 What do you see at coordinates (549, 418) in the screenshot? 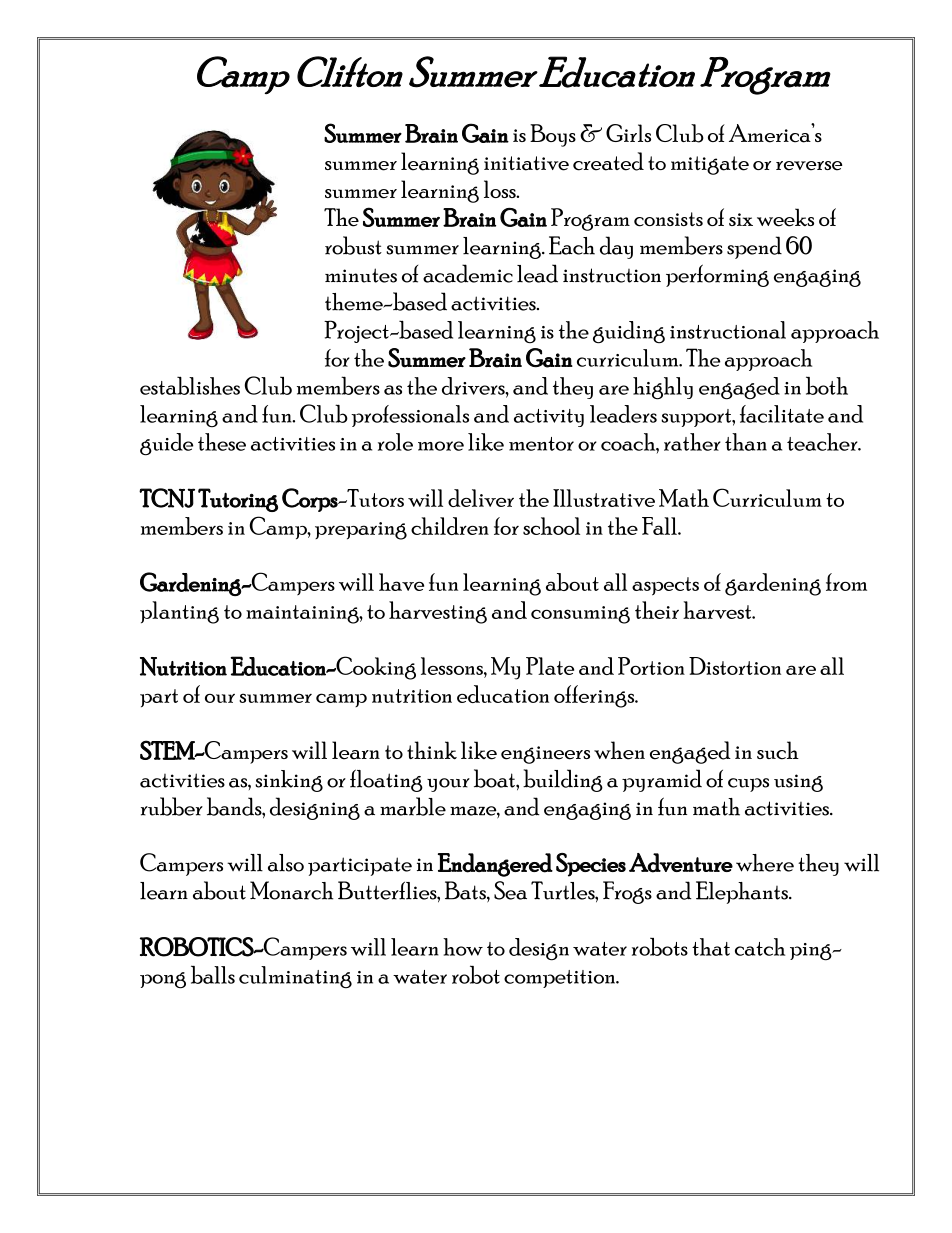
I see `activity` at bounding box center [549, 418].
